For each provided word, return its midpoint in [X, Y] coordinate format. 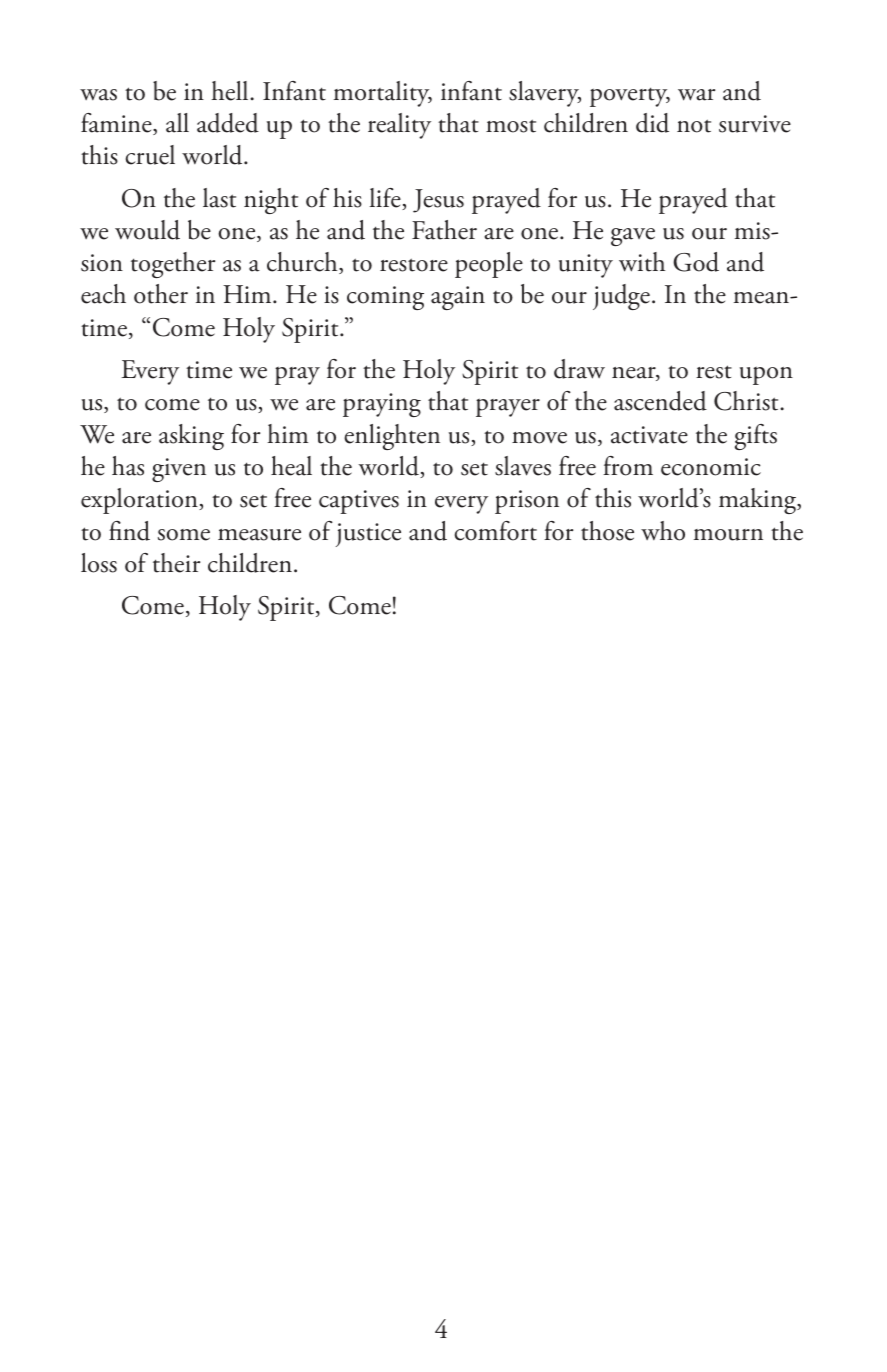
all [177, 123]
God [696, 262]
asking [191, 437]
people [489, 265]
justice [368, 535]
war [696, 95]
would [147, 230]
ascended [660, 401]
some [184, 535]
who [663, 531]
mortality [383, 94]
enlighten [392, 437]
